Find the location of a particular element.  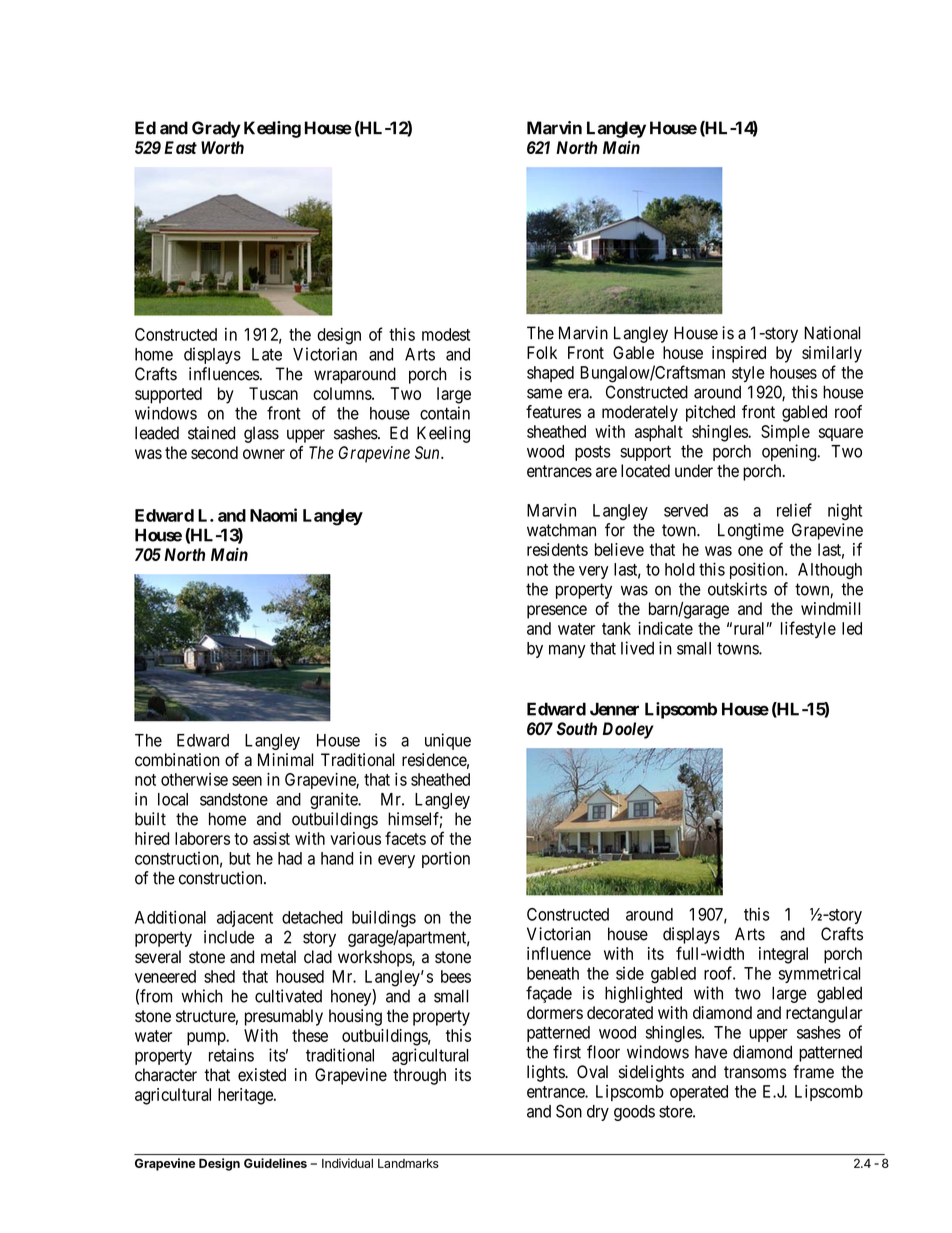

outskirts is located at coordinates (737, 589).
